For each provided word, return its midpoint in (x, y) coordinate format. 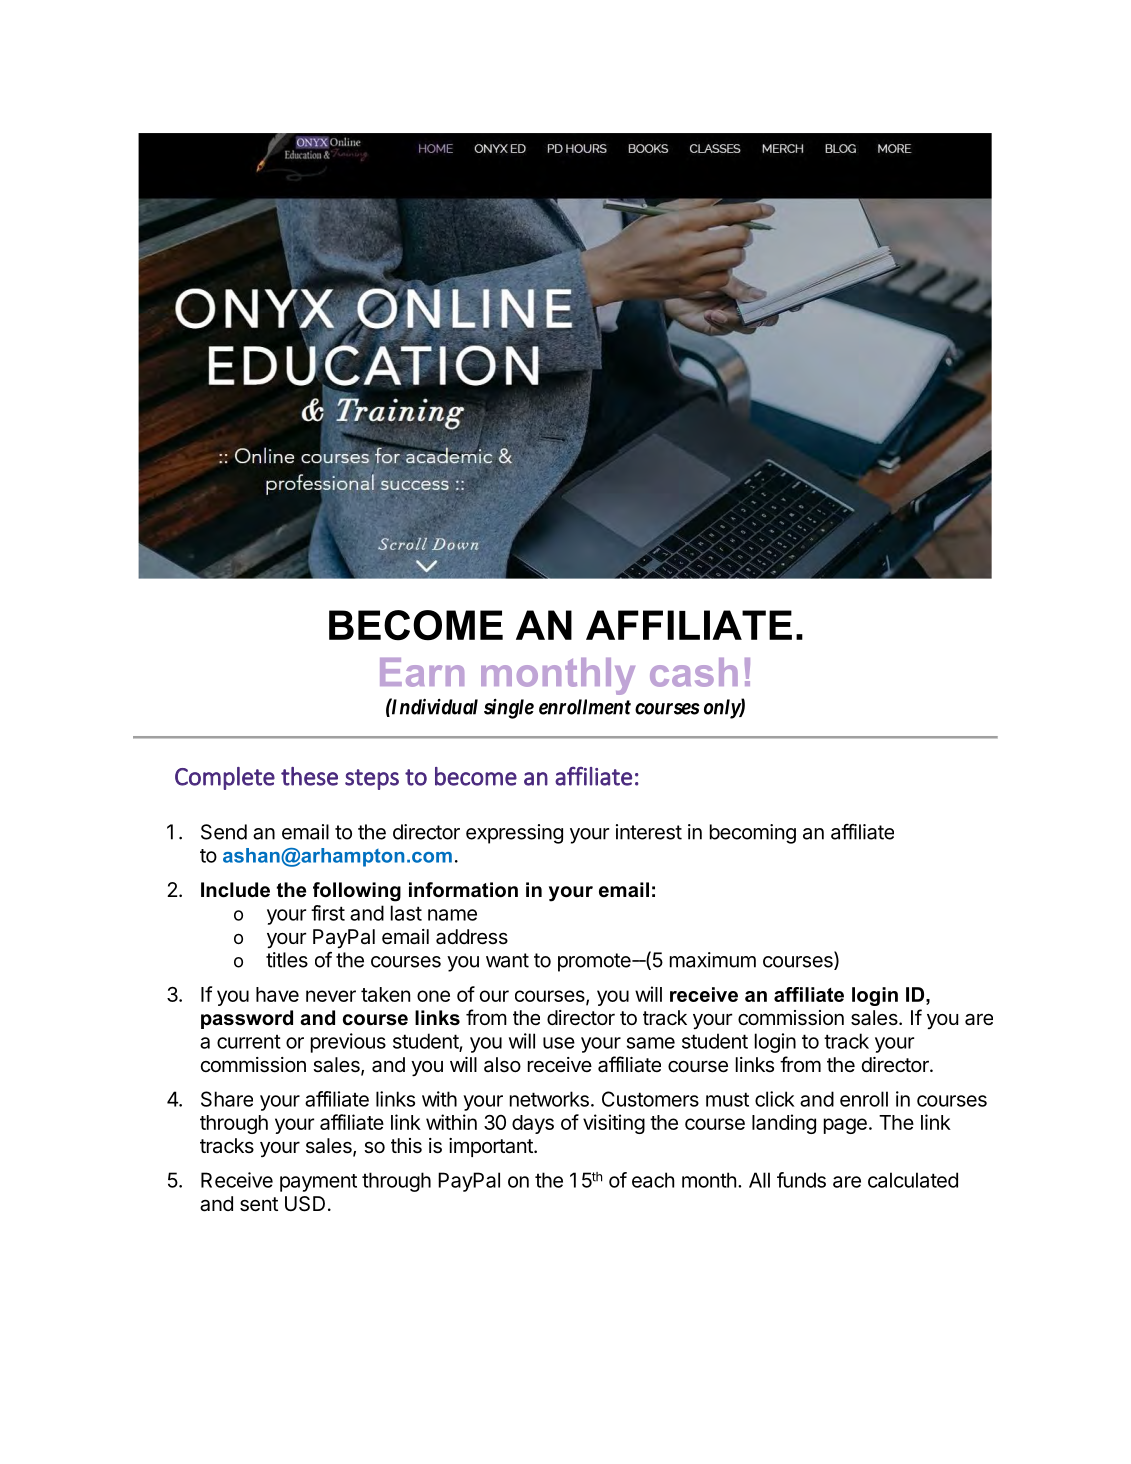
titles (287, 960)
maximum (713, 960)
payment (318, 1183)
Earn (422, 672)
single (509, 709)
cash (694, 672)
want (507, 960)
